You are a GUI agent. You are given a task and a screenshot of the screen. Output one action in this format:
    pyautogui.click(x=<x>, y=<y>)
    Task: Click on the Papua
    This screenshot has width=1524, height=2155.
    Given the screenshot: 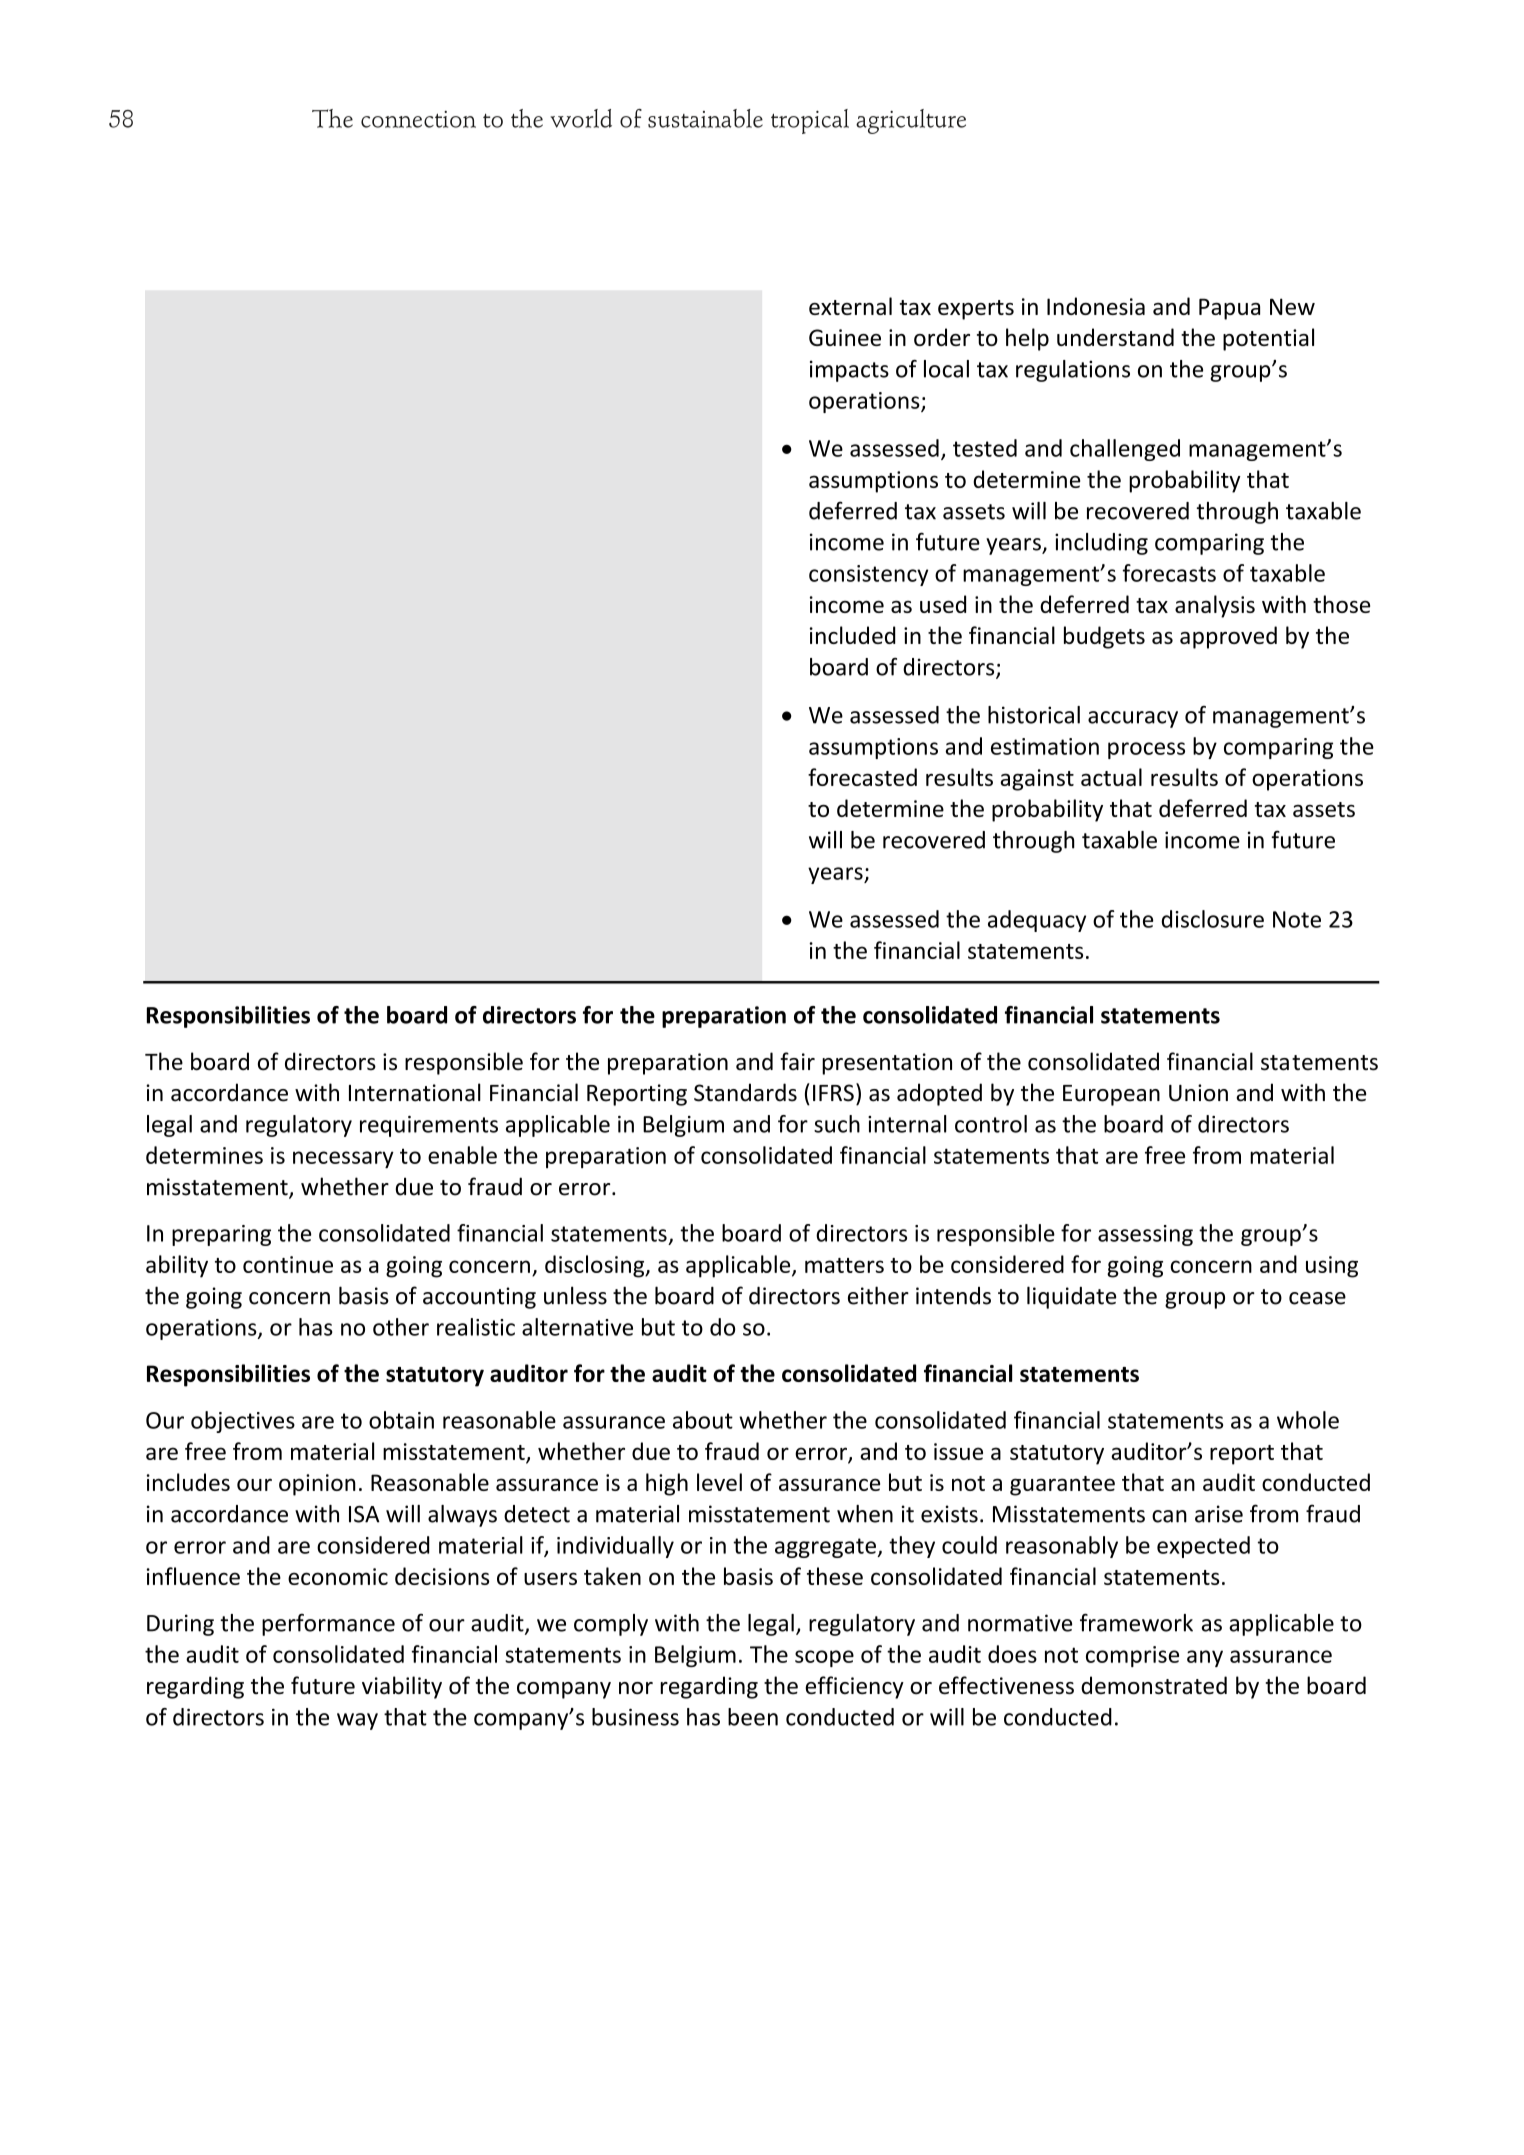 What is the action you would take?
    pyautogui.click(x=1229, y=309)
